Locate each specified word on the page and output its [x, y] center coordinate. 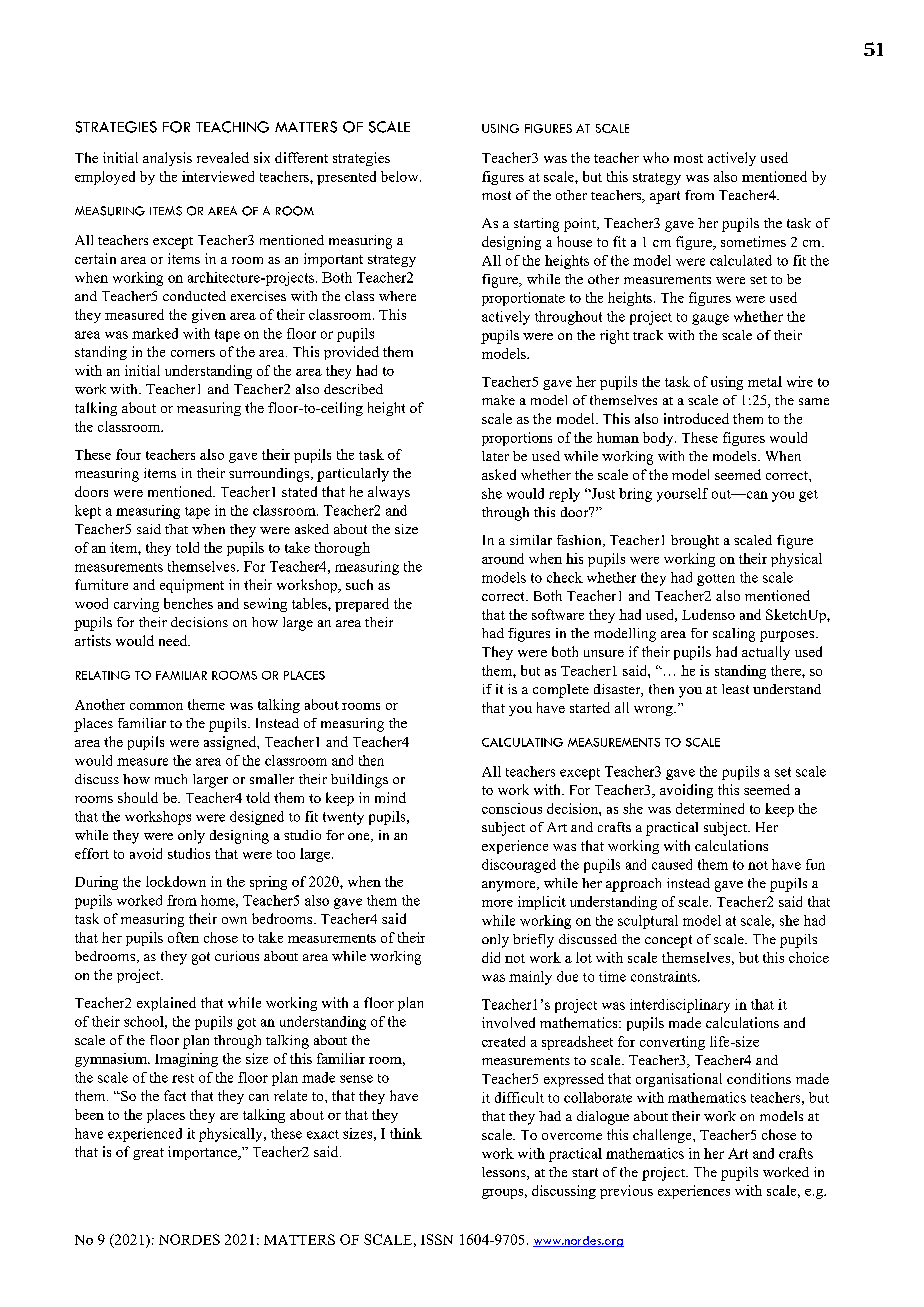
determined [710, 808]
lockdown [176, 881]
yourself [682, 495]
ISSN [437, 1239]
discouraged [519, 866]
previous [626, 1192]
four [128, 454]
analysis [167, 159]
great [148, 1154]
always [389, 493]
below [401, 176]
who [656, 157]
